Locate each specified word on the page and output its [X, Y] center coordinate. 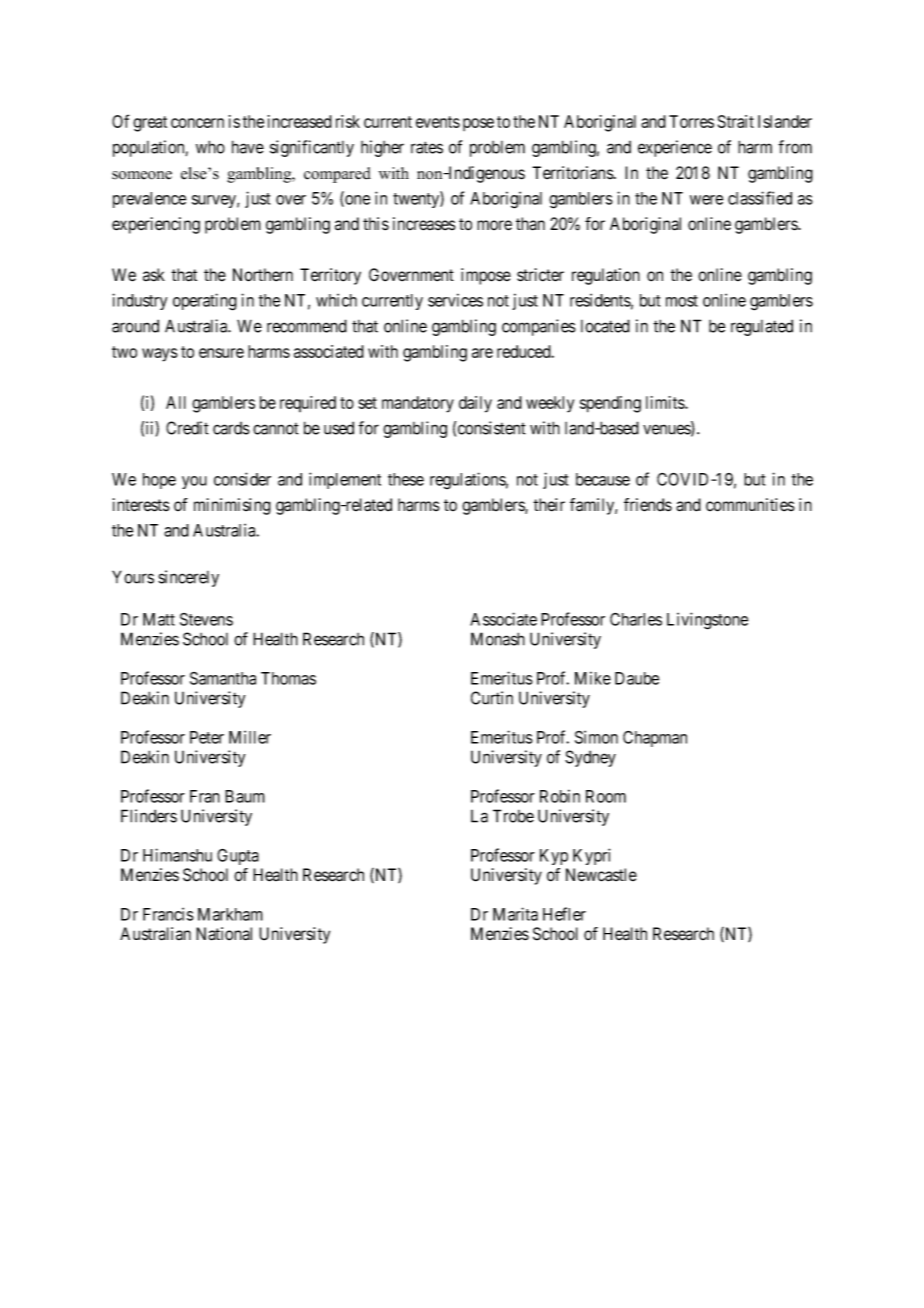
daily [475, 404]
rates [427, 147]
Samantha [223, 678]
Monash [498, 639]
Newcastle [601, 875]
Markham [230, 914]
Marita [515, 914]
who [210, 147]
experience [675, 148]
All [176, 402]
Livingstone [707, 621]
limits [666, 402]
